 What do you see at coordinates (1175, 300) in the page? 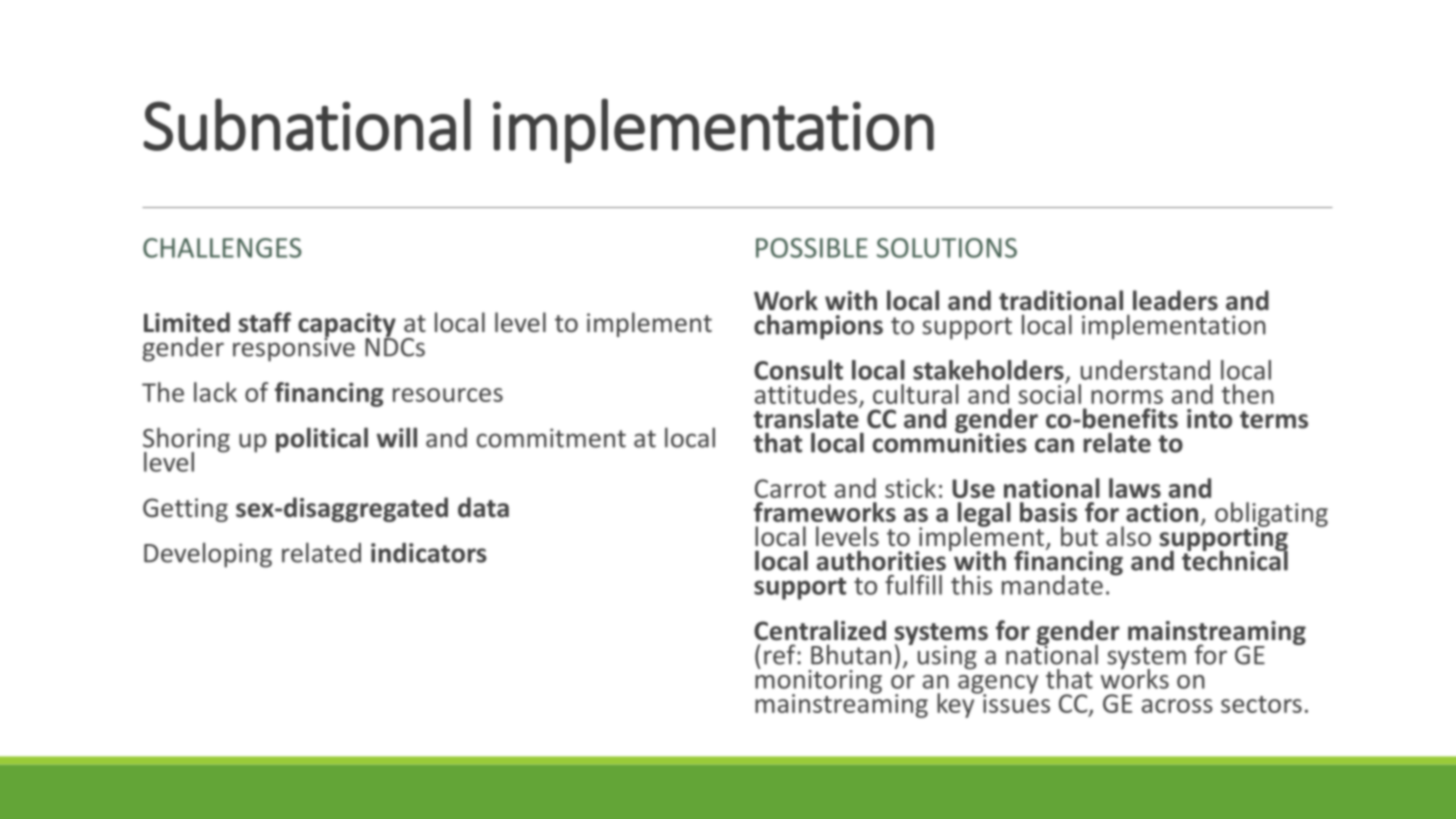
I see `leaders` at bounding box center [1175, 300].
